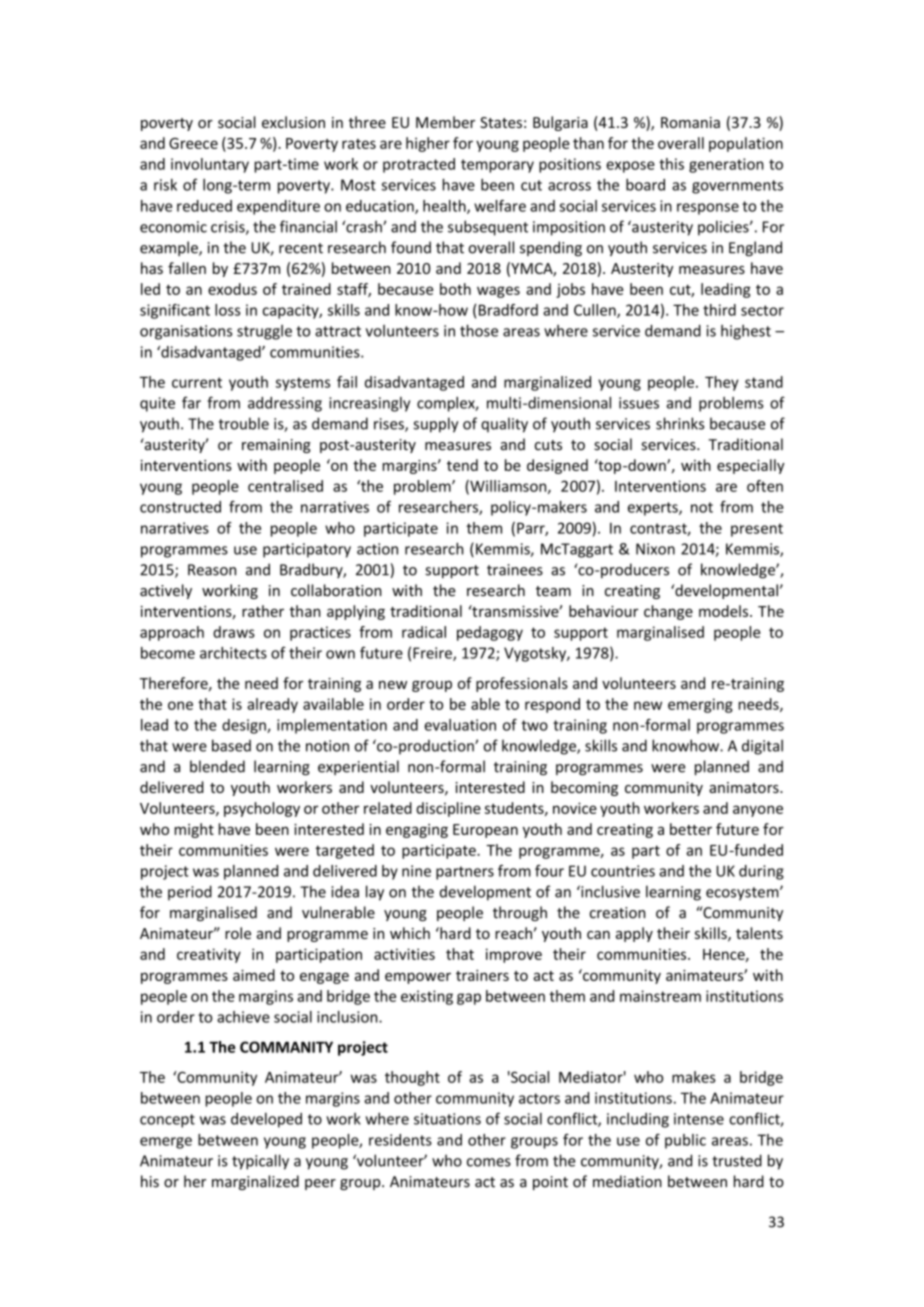  I want to click on experts, so click(654, 509).
